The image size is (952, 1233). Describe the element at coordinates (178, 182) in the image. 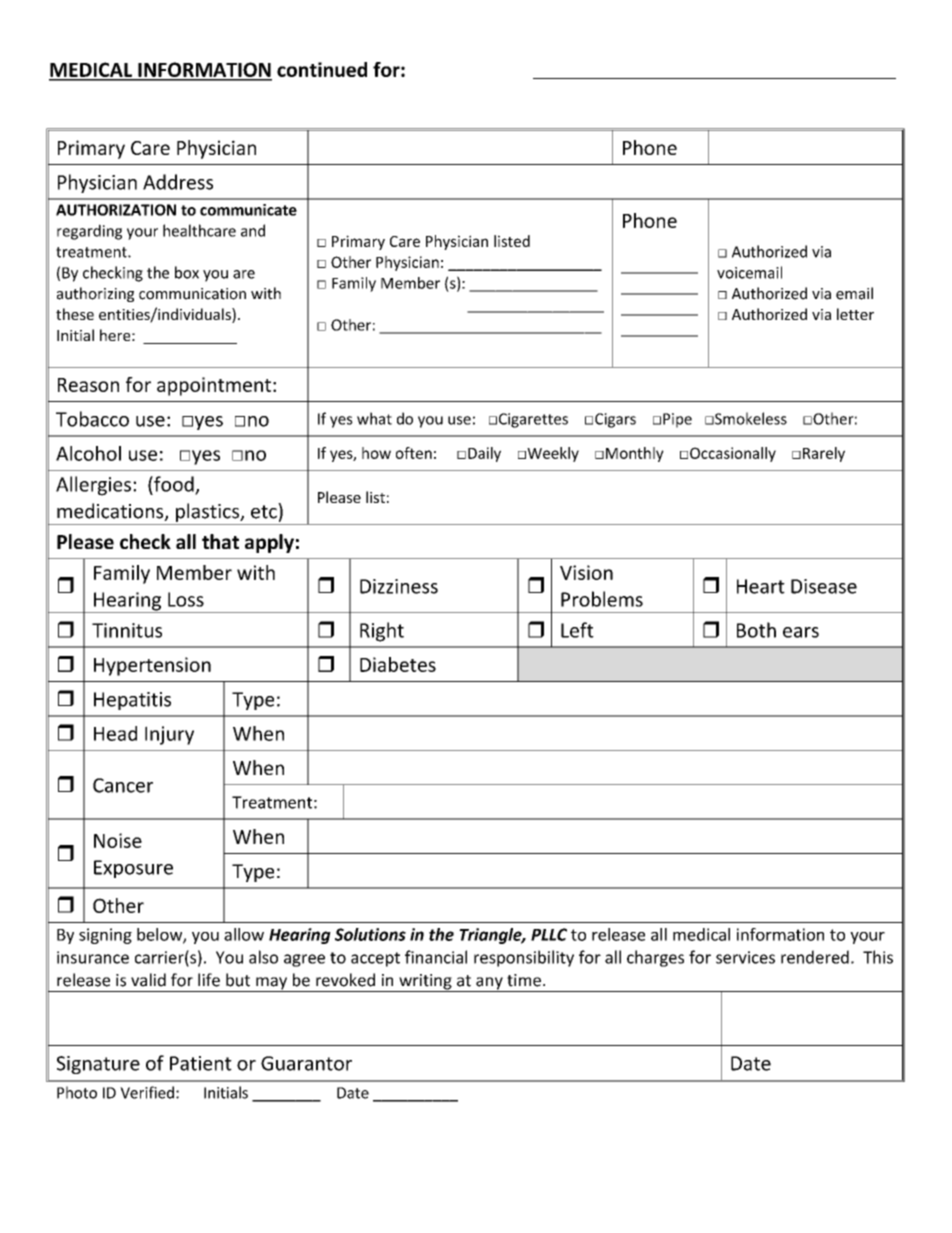

I see `Address` at that location.
